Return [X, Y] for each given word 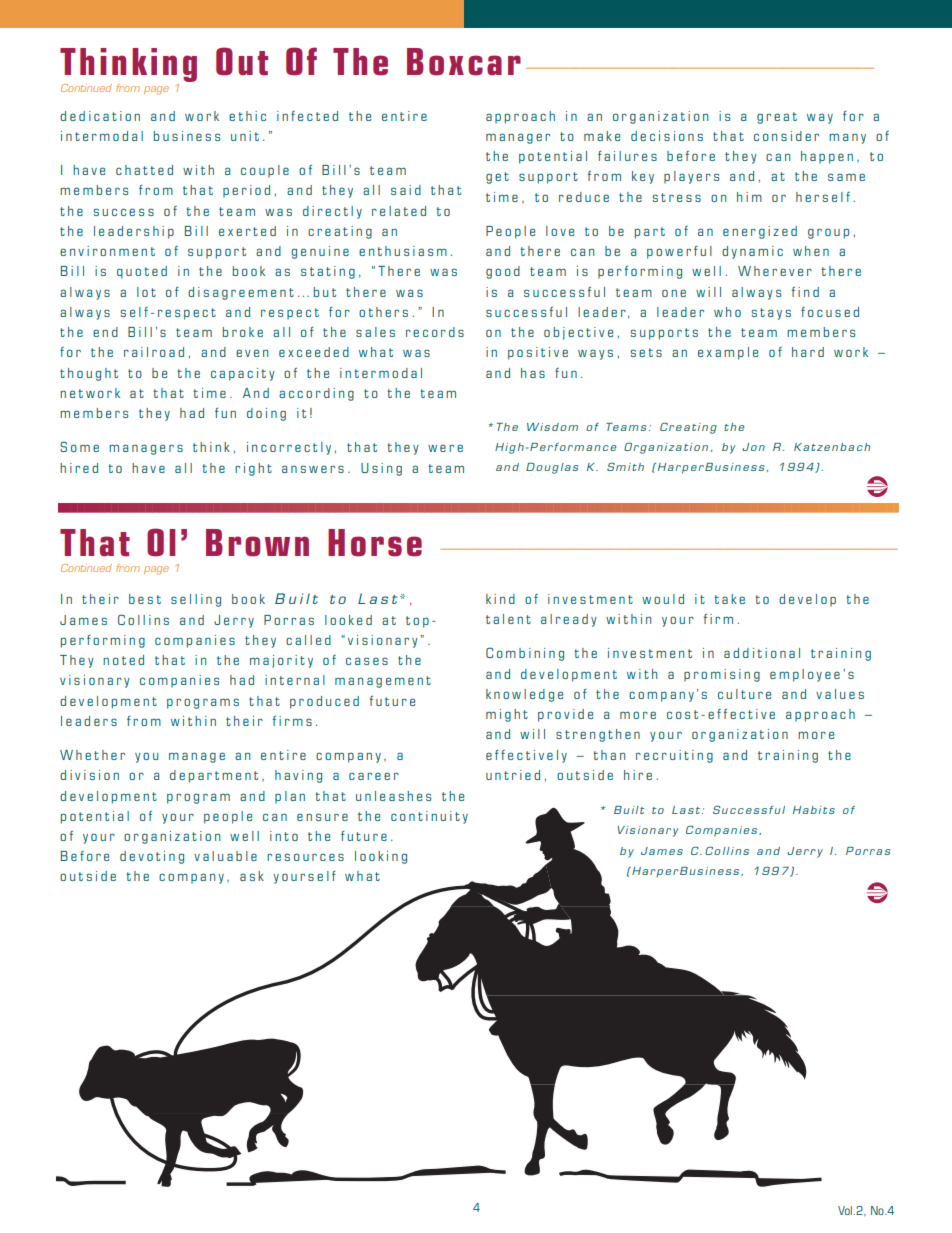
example [728, 353]
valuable [225, 856]
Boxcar [464, 62]
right [253, 469]
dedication [100, 116]
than [609, 755]
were [445, 448]
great [777, 118]
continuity [429, 817]
